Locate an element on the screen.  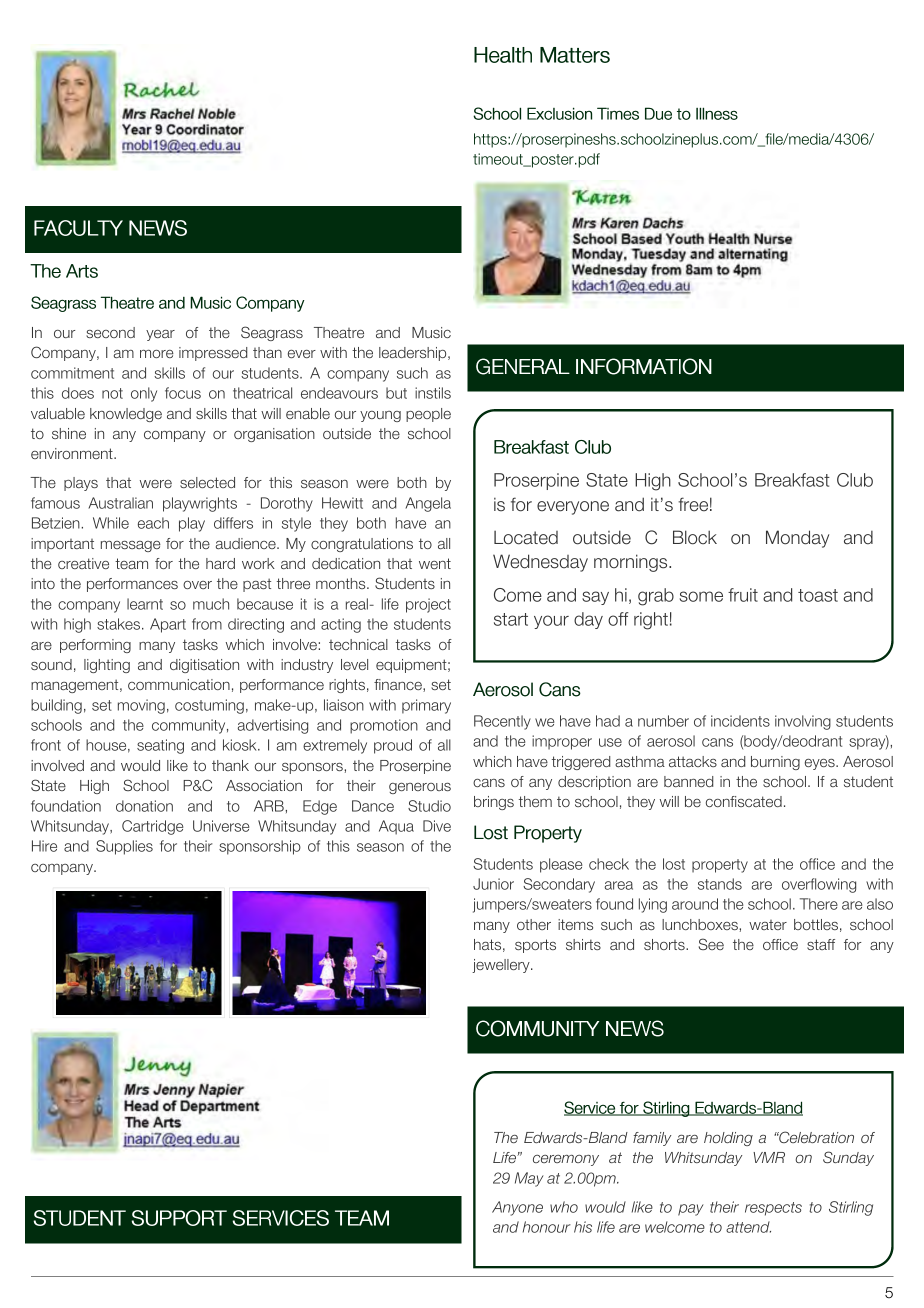
Junior is located at coordinates (493, 884).
